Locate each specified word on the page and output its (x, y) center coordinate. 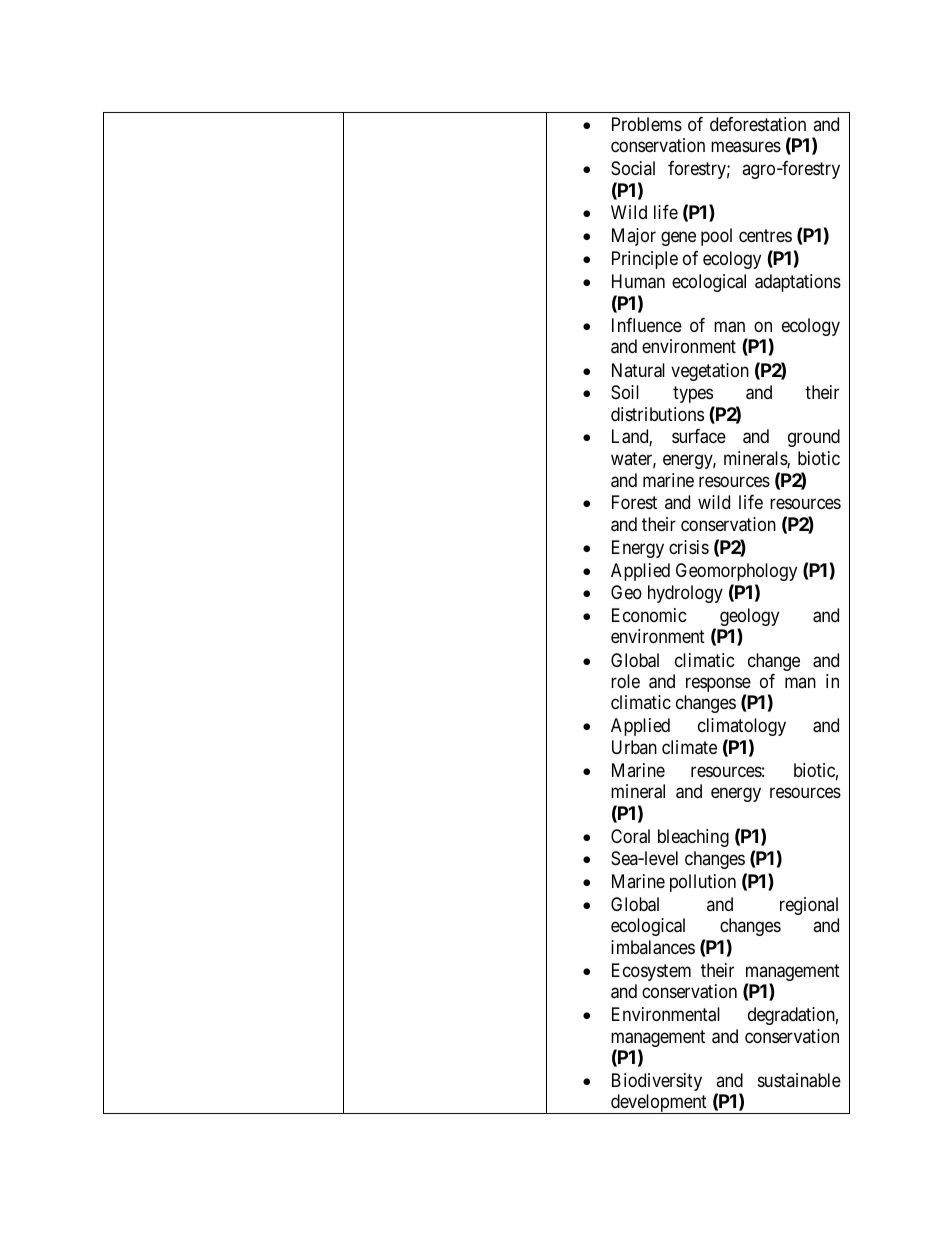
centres (765, 235)
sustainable (799, 1080)
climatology (742, 727)
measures (746, 147)
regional (809, 906)
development (659, 1104)
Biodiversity (657, 1082)
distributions (657, 414)
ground (814, 438)
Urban (634, 747)
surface (699, 436)
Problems (647, 124)
